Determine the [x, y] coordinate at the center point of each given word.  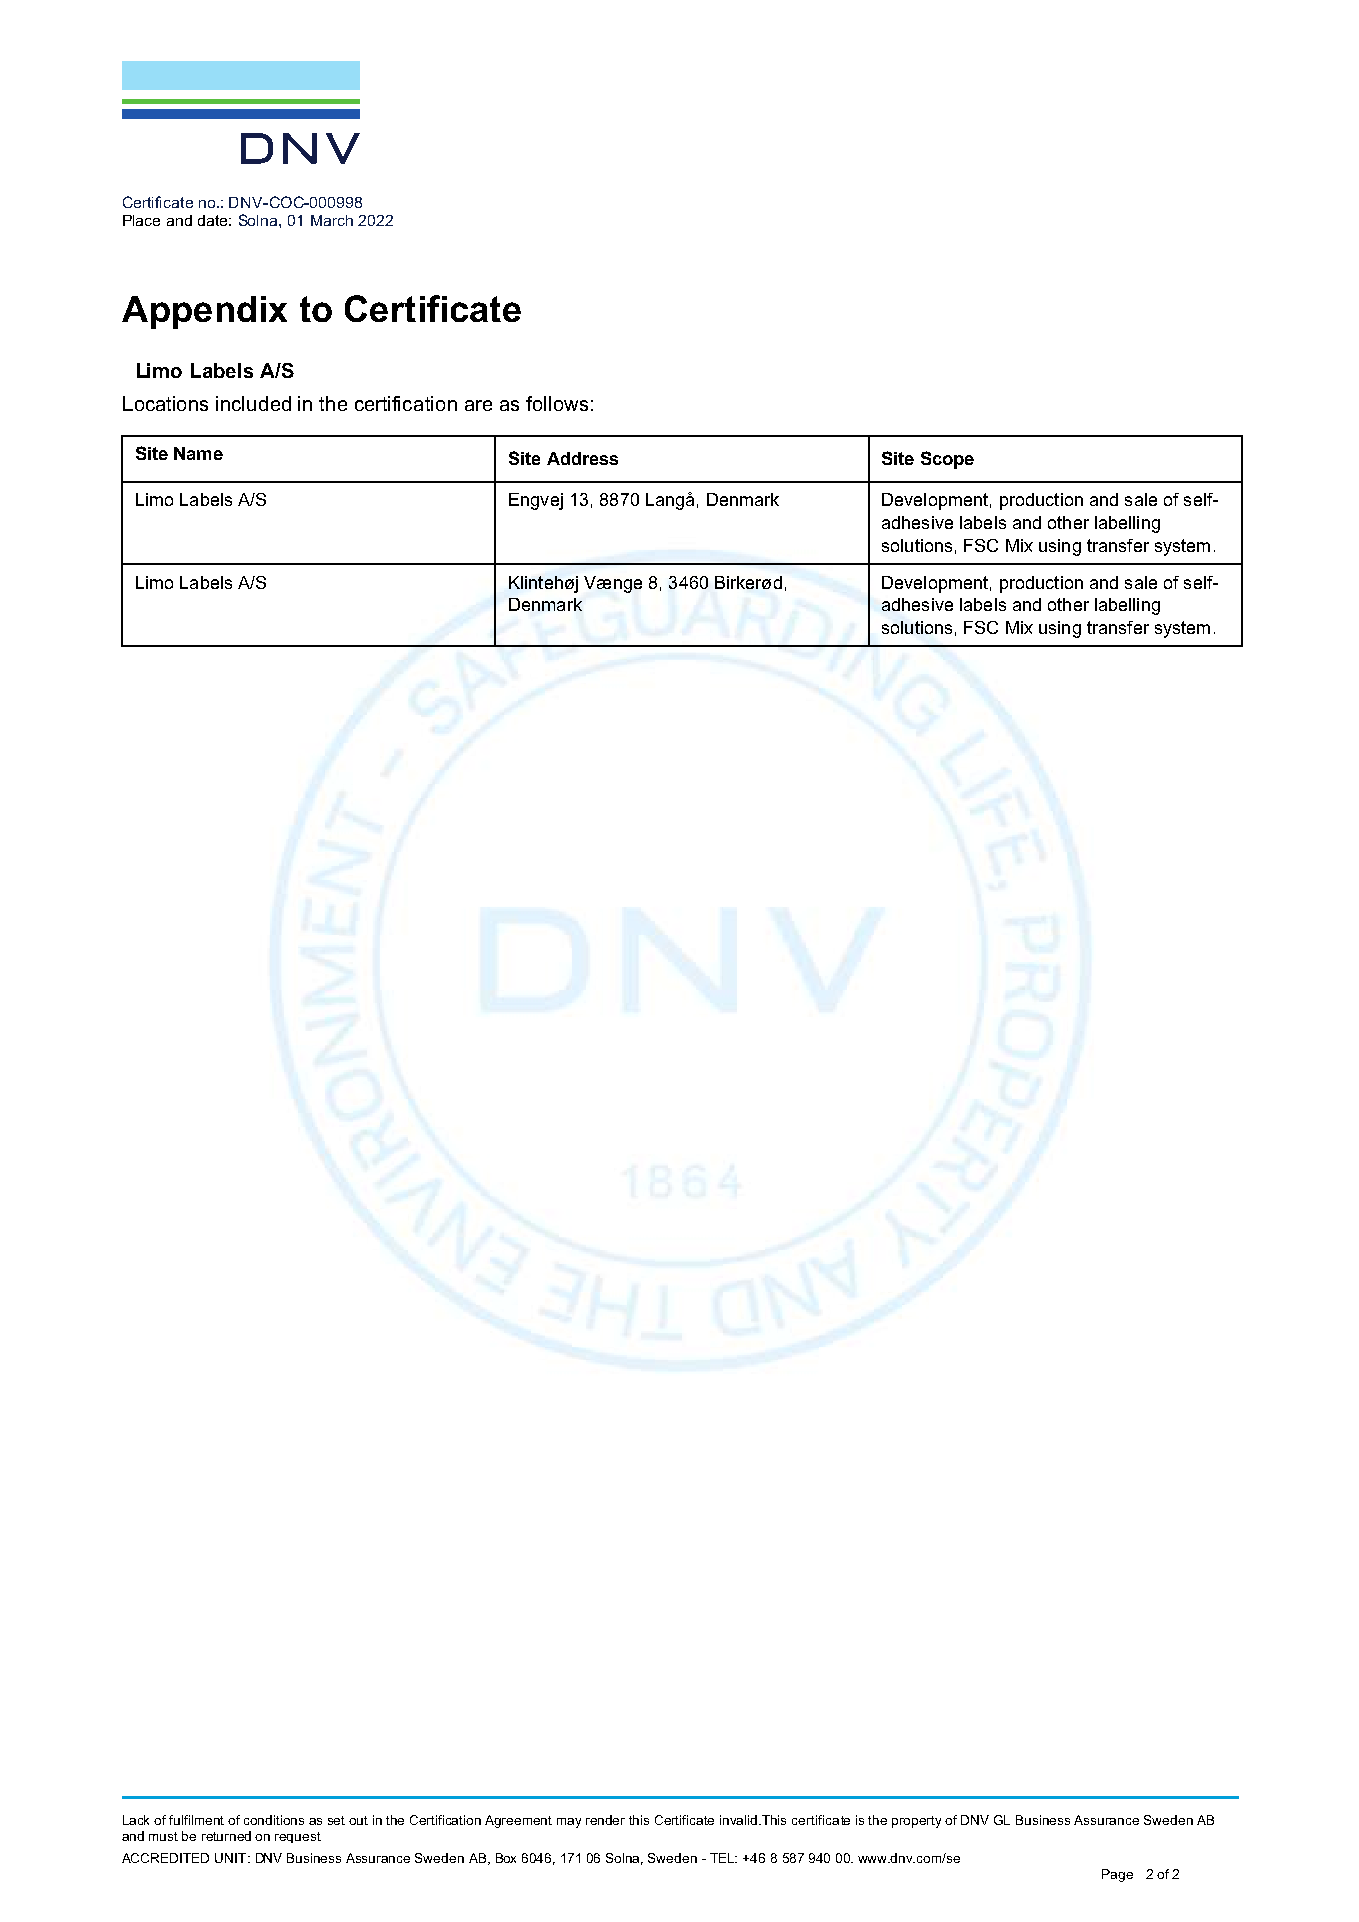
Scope [947, 460]
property [916, 1822]
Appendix [204, 312]
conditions [274, 1820]
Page [1117, 1875]
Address [582, 458]
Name [198, 453]
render [605, 1820]
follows [557, 403]
